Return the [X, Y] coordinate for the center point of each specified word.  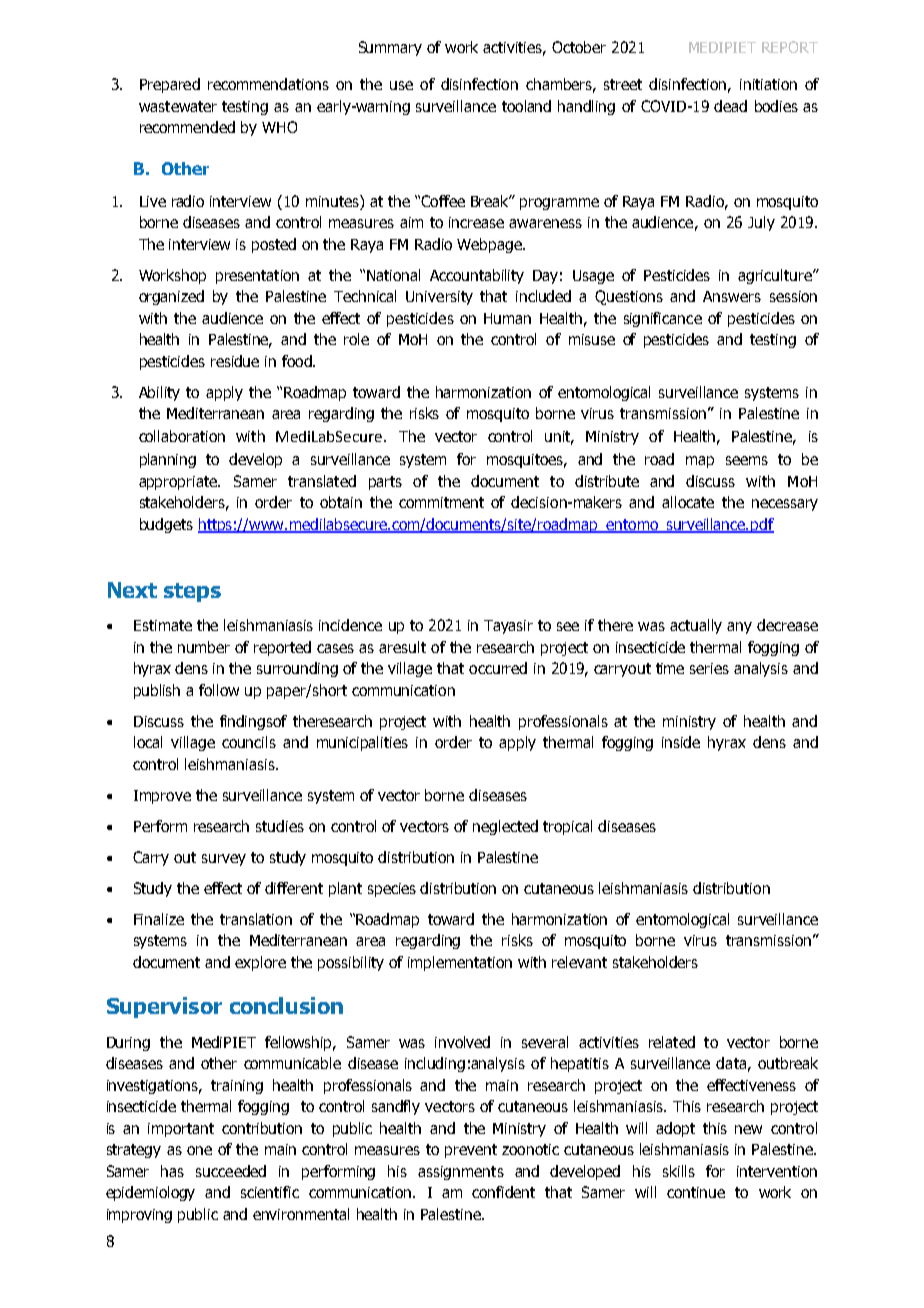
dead [730, 106]
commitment [441, 502]
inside [681, 742]
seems [747, 460]
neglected [505, 827]
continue [696, 1192]
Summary [390, 48]
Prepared [170, 85]
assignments [461, 1173]
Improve [162, 797]
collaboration [182, 436]
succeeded [231, 1171]
